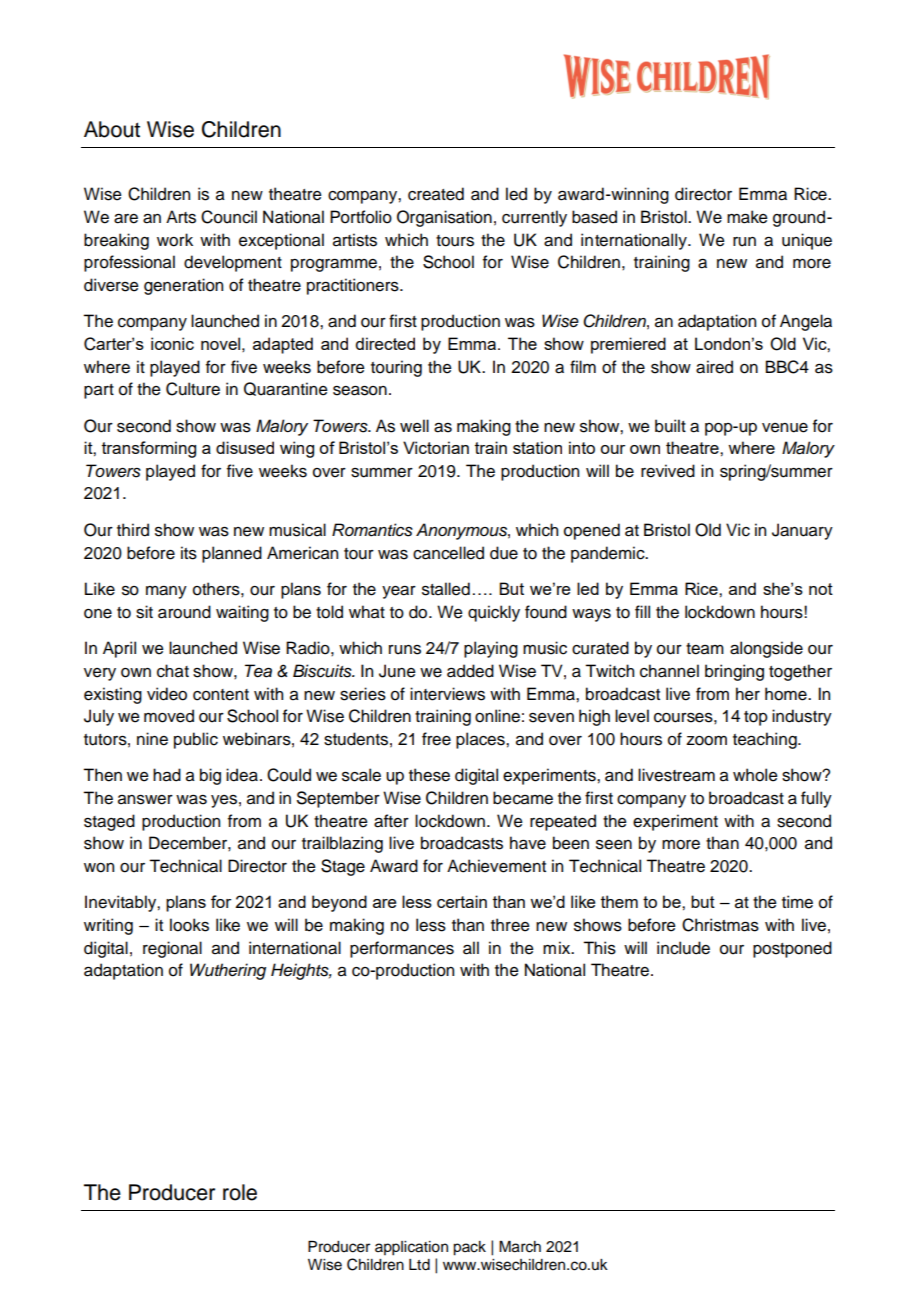 The width and height of the screenshot is (924, 1308). Describe the element at coordinates (240, 1192) in the screenshot. I see `role` at that location.
